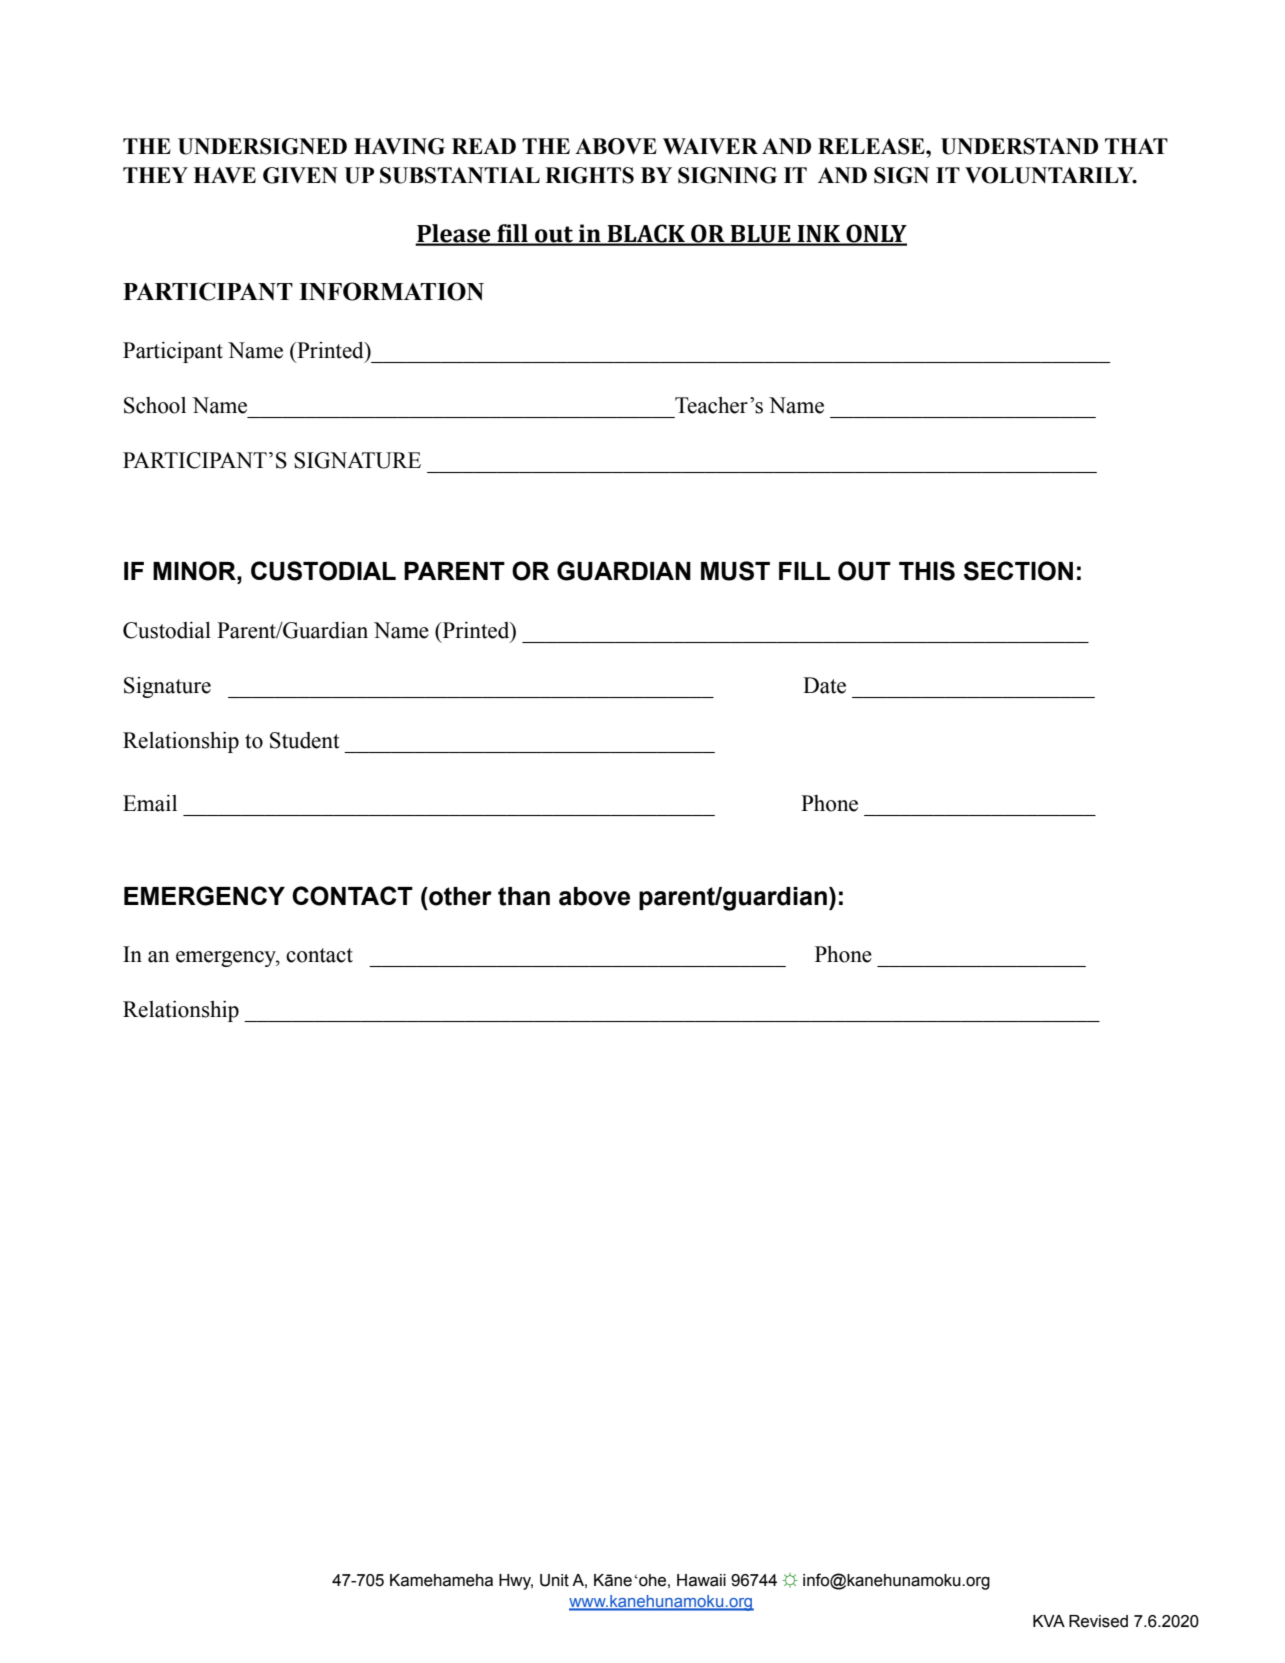 This screenshot has height=1663, width=1285. What do you see at coordinates (150, 803) in the screenshot?
I see `Email` at bounding box center [150, 803].
